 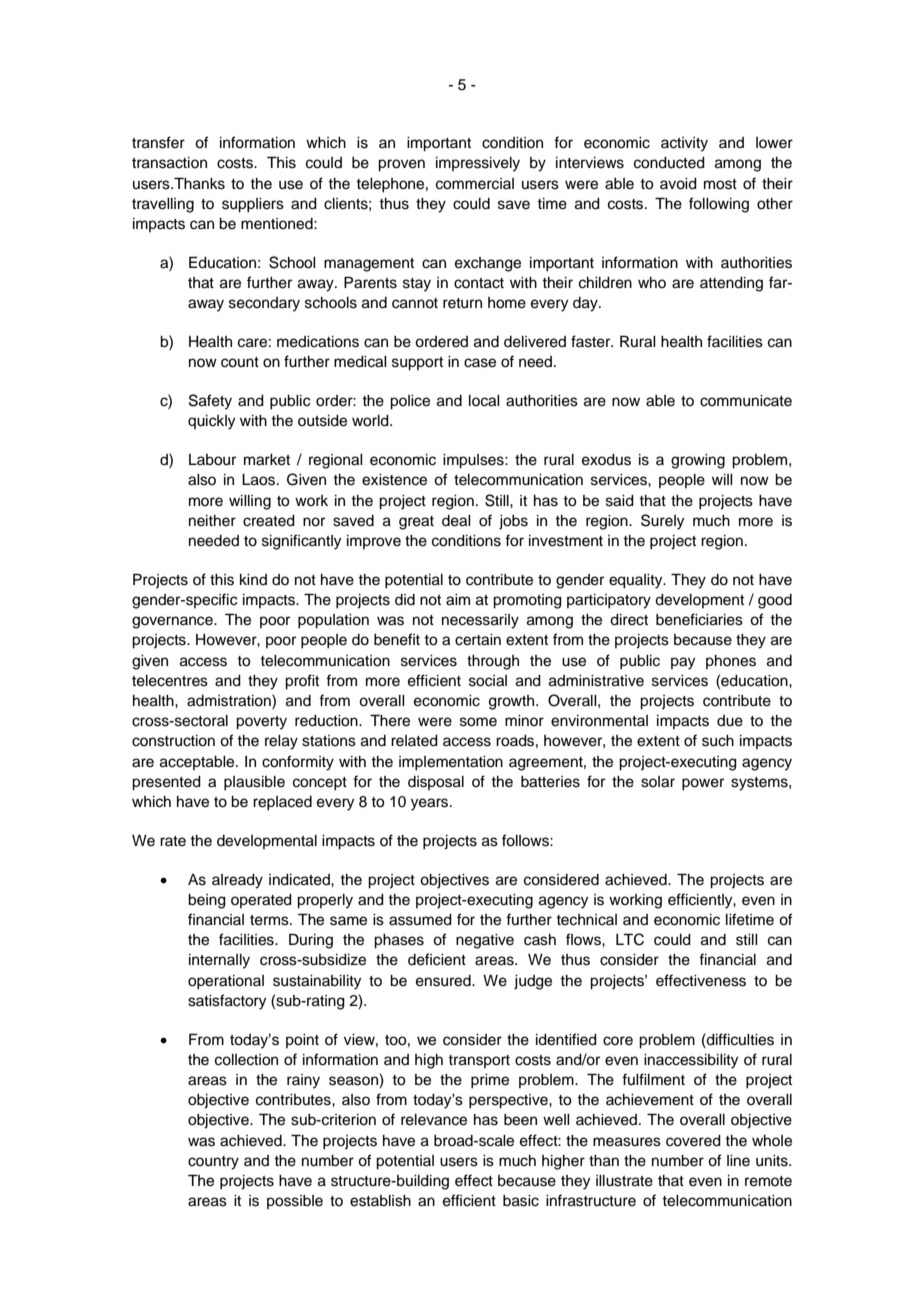 What do you see at coordinates (703, 784) in the document?
I see `power` at bounding box center [703, 784].
